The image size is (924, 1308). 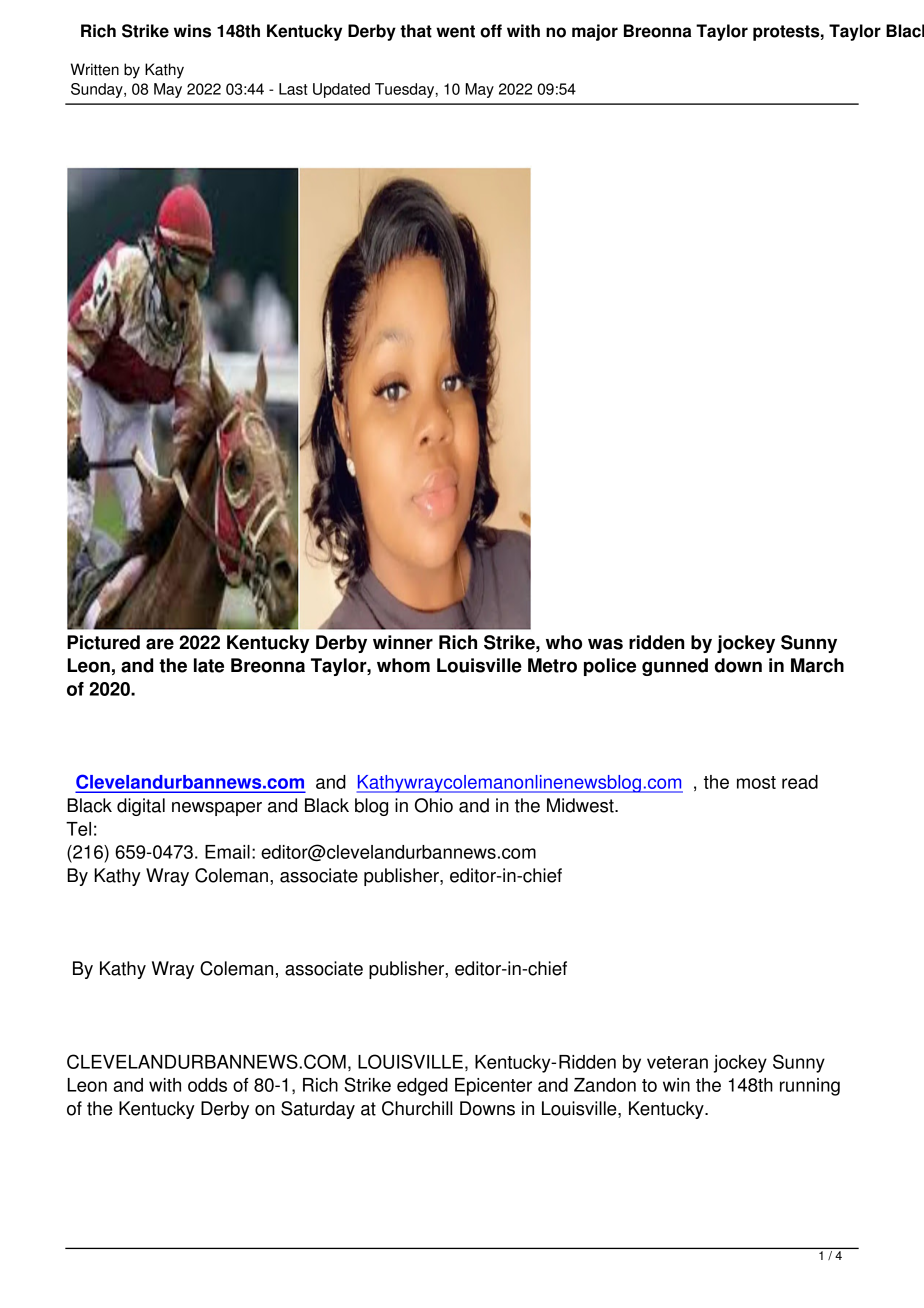 What do you see at coordinates (192, 31) in the image?
I see `wins` at bounding box center [192, 31].
